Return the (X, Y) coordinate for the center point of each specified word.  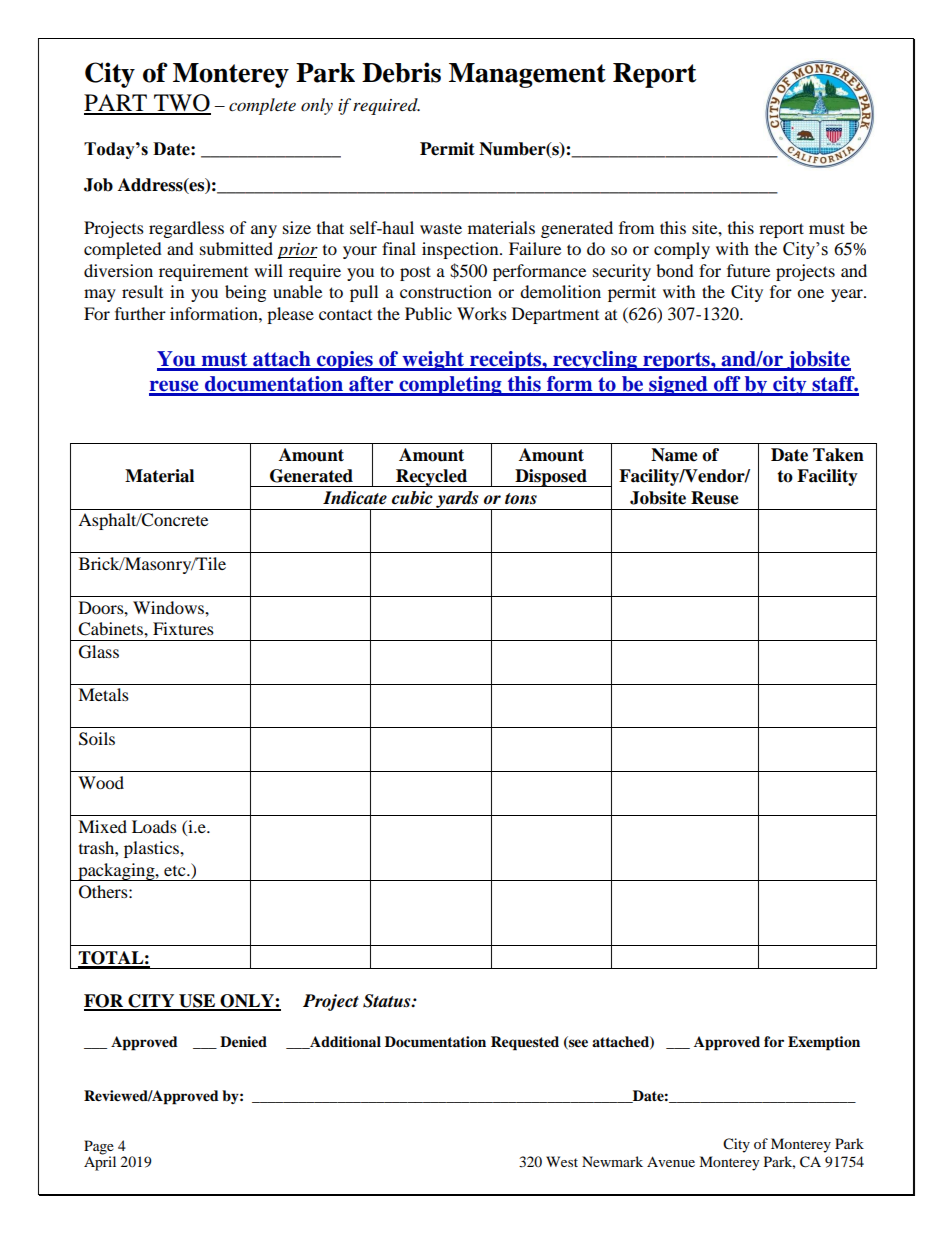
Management (527, 75)
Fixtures (183, 628)
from (636, 227)
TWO (181, 104)
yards (457, 500)
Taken (838, 455)
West (562, 1161)
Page (99, 1147)
